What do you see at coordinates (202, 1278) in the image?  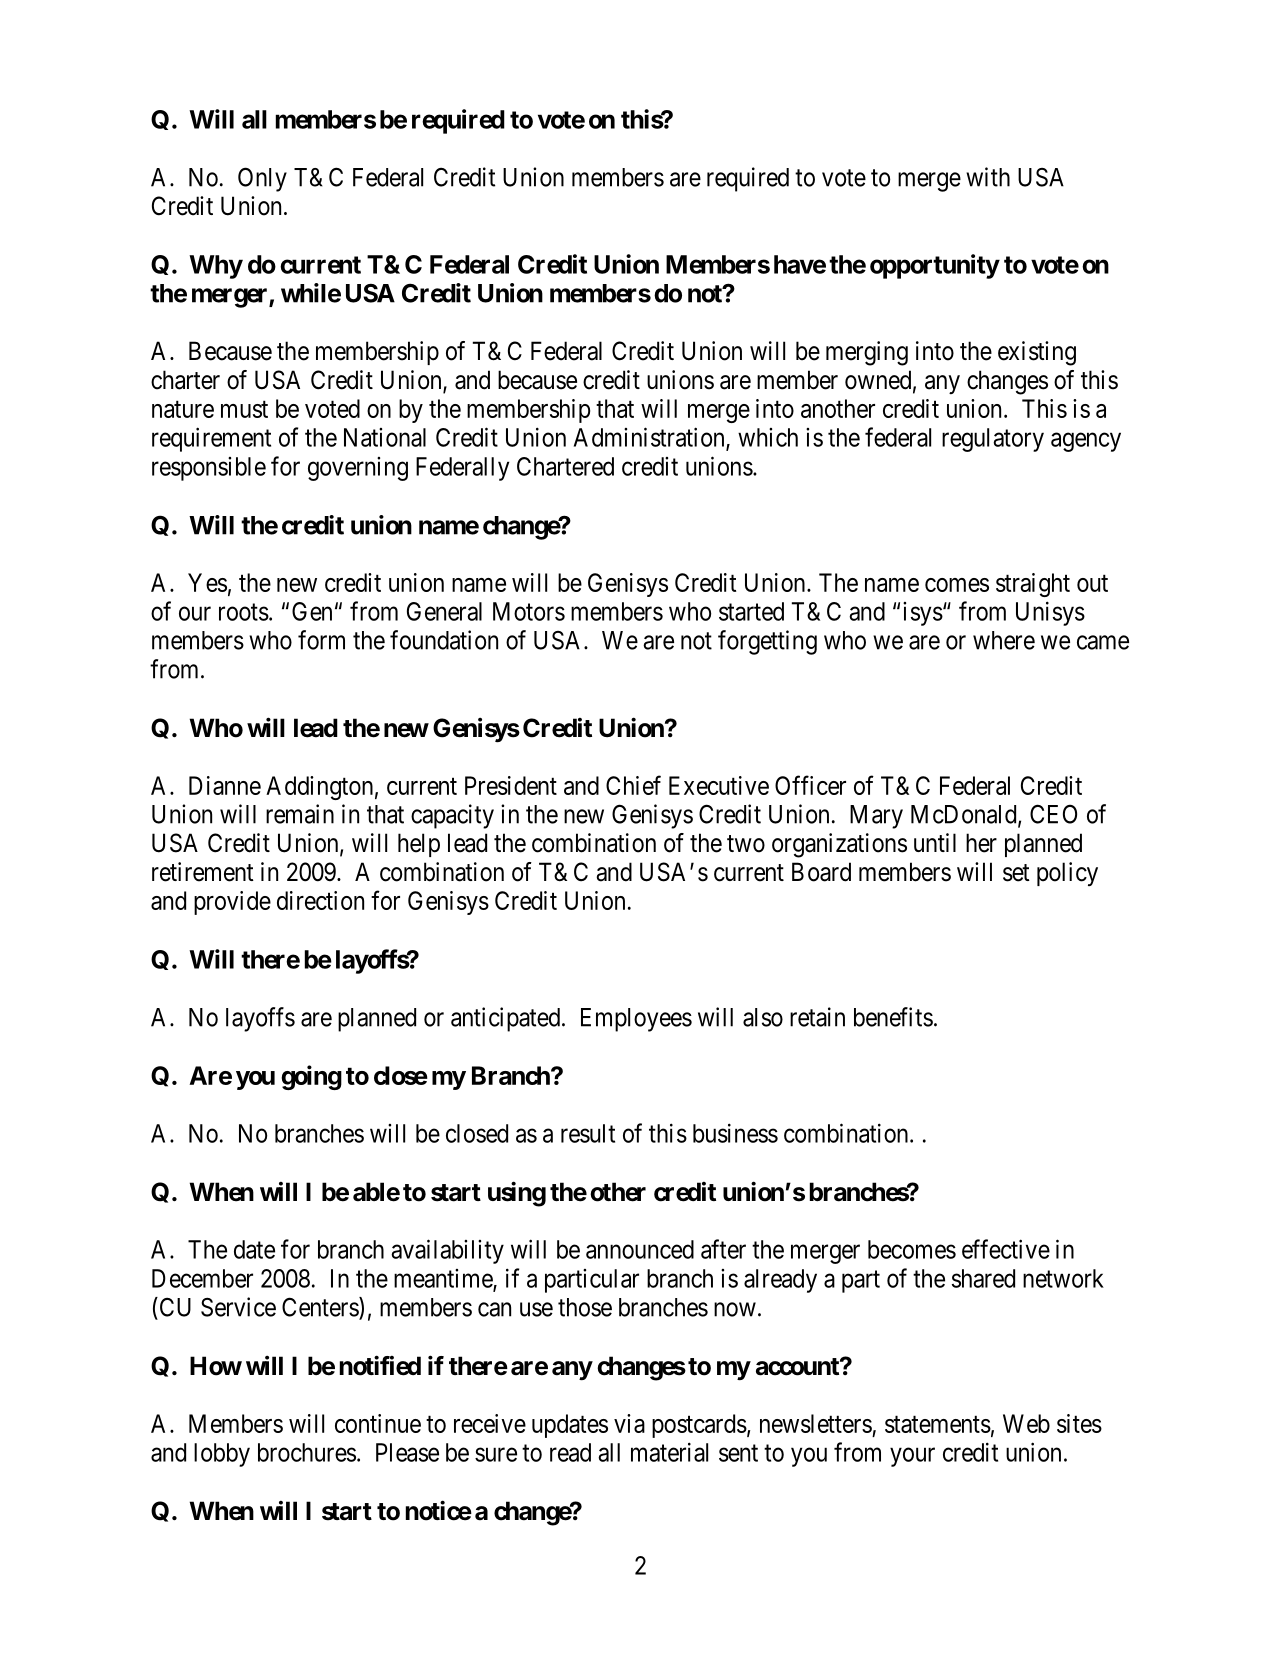 I see `December` at bounding box center [202, 1278].
